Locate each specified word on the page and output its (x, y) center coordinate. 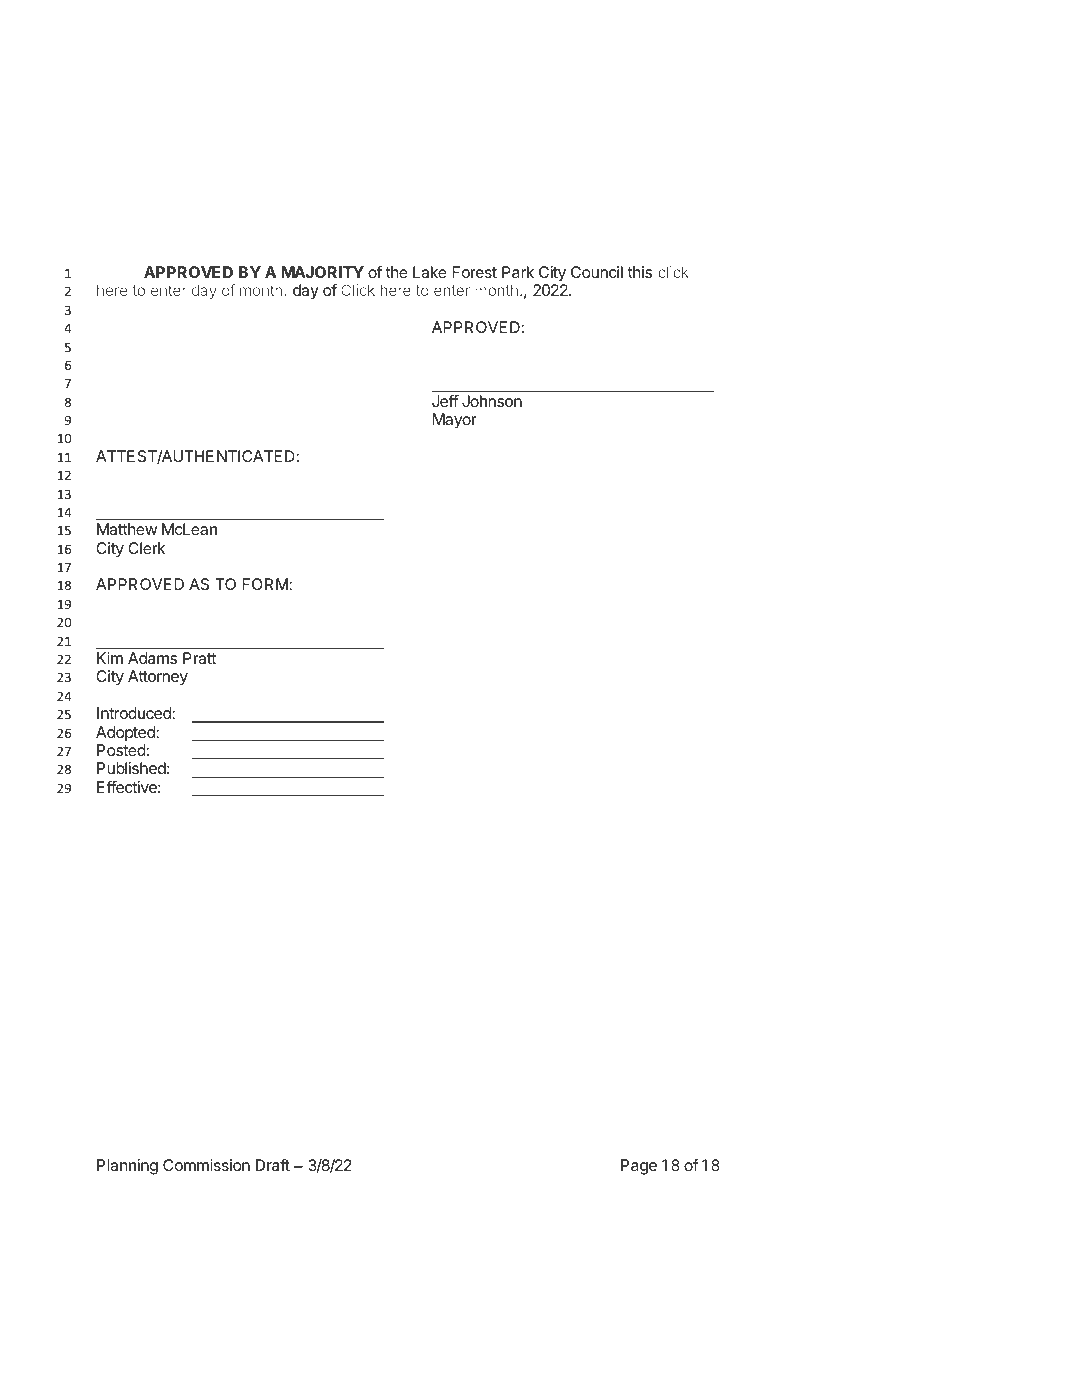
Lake (430, 272)
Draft (273, 1165)
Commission (206, 1165)
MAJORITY (323, 272)
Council (597, 272)
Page (639, 1167)
